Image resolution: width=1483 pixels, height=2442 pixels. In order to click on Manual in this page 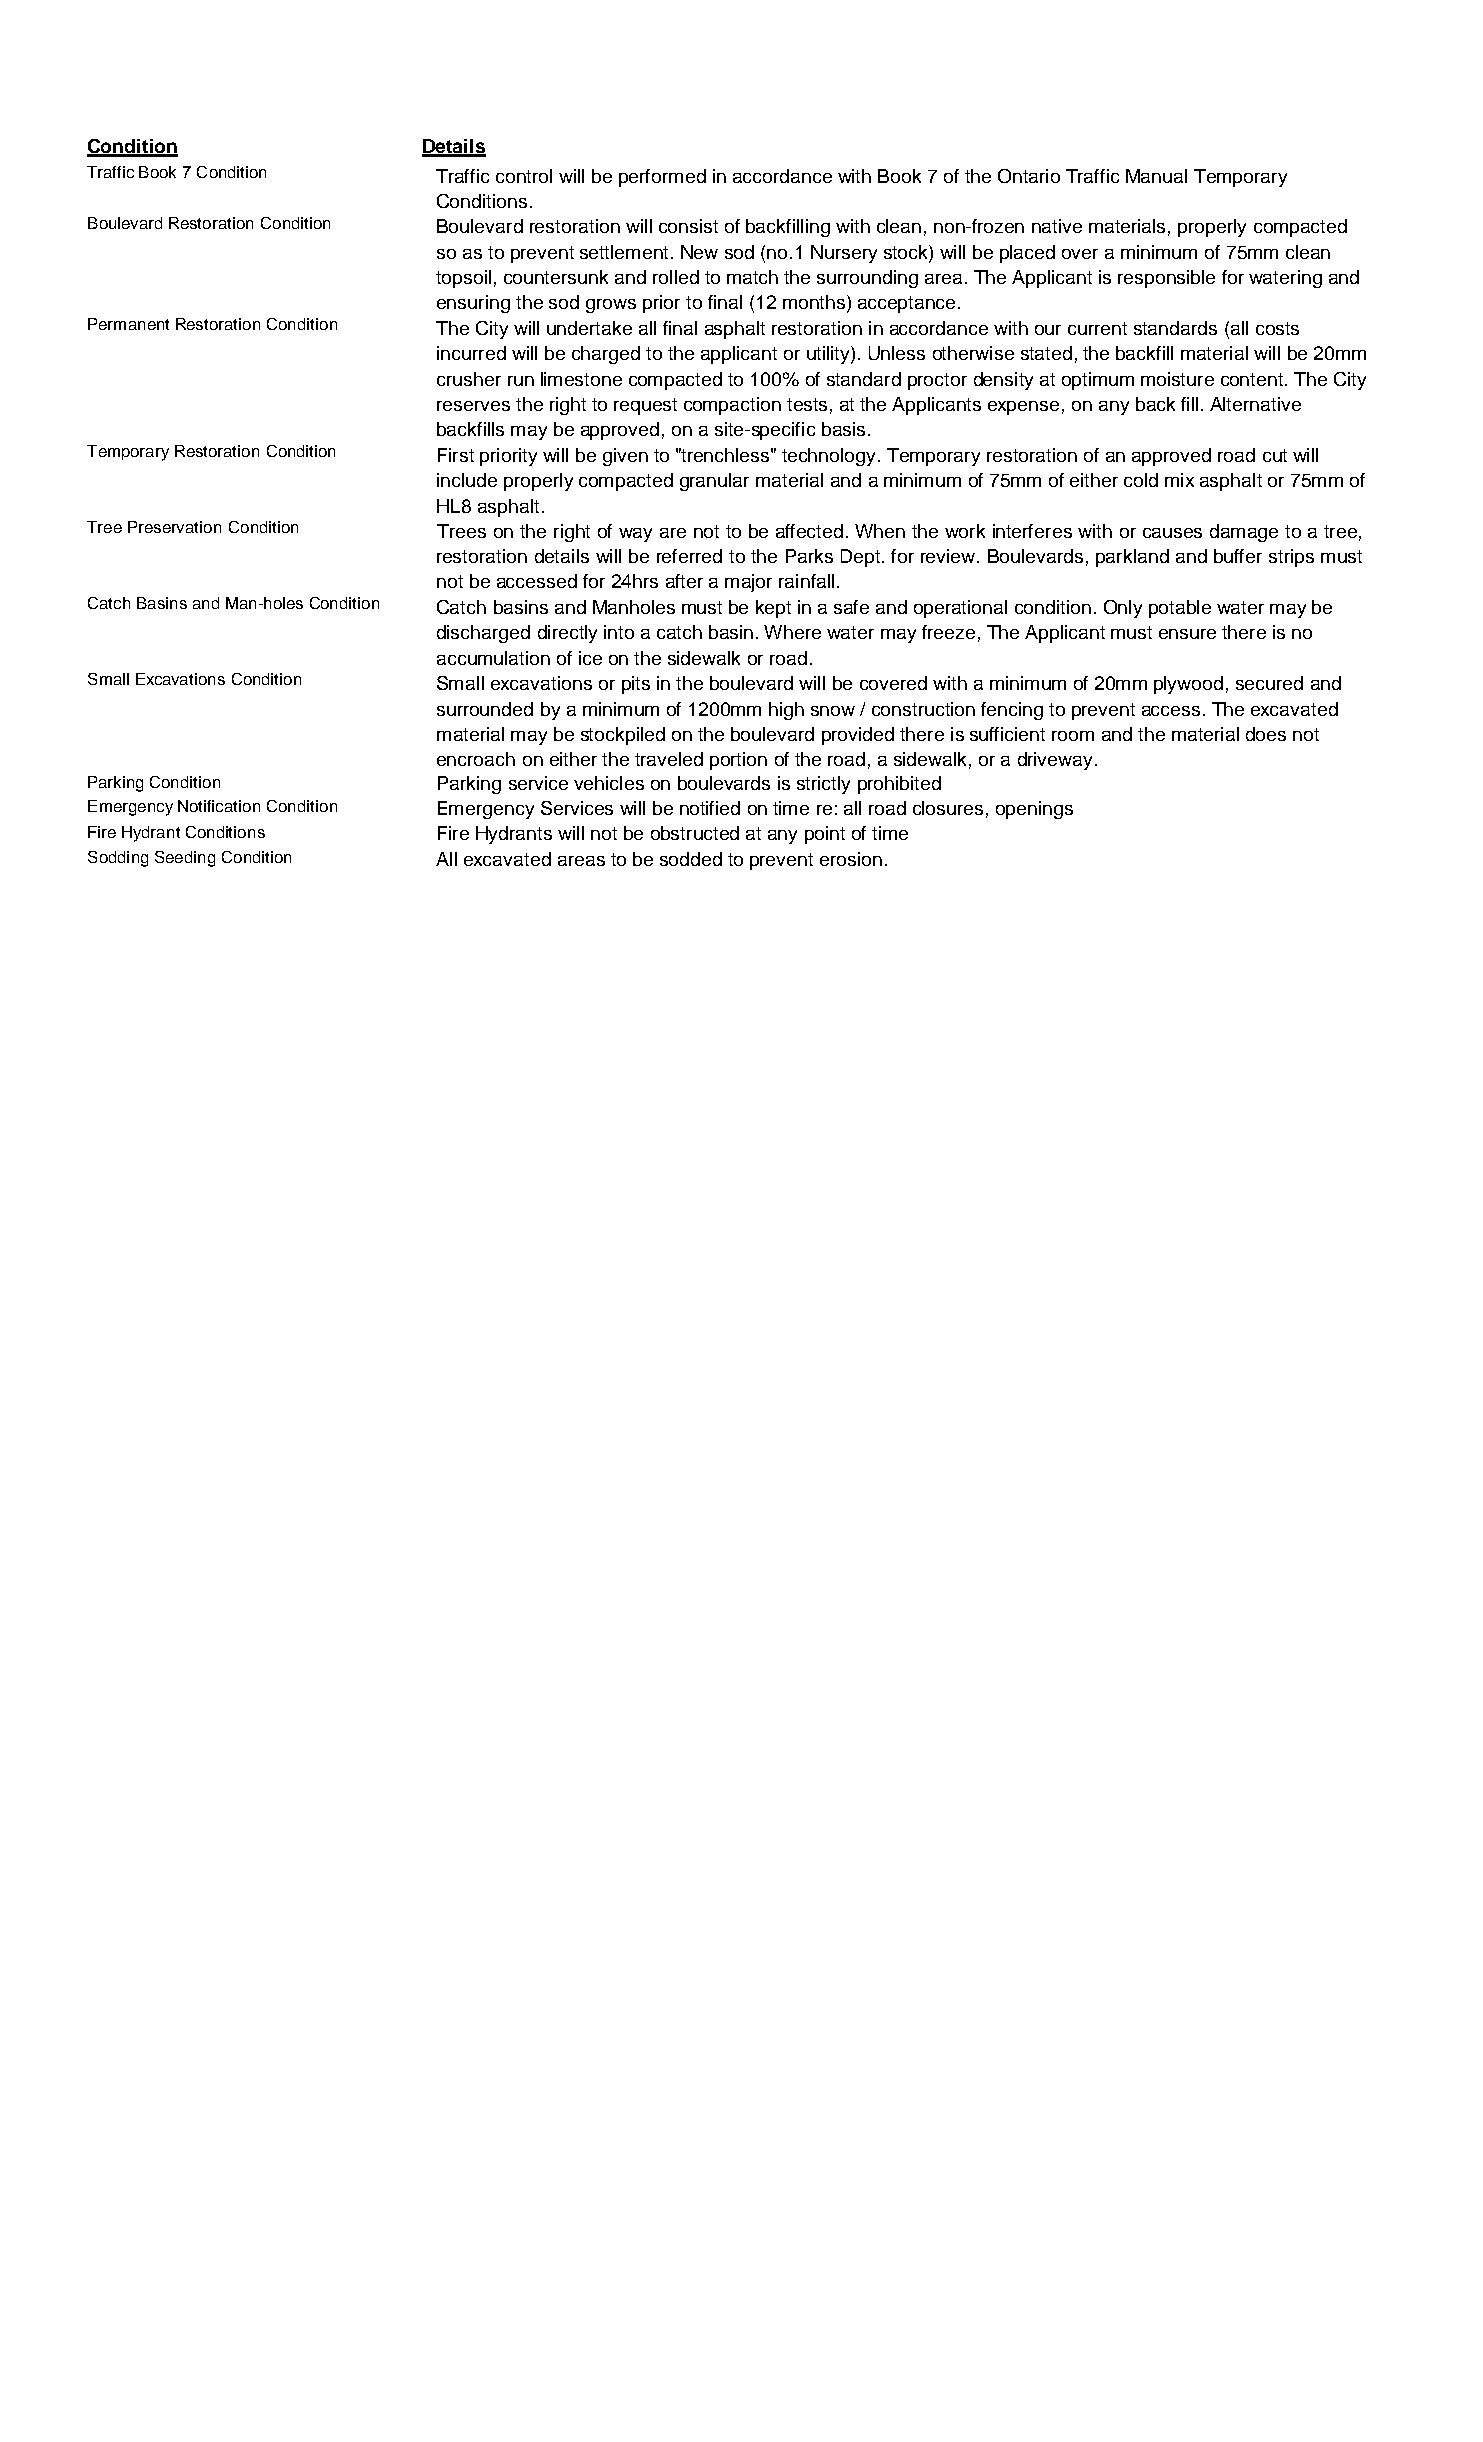, I will do `click(1156, 176)`.
